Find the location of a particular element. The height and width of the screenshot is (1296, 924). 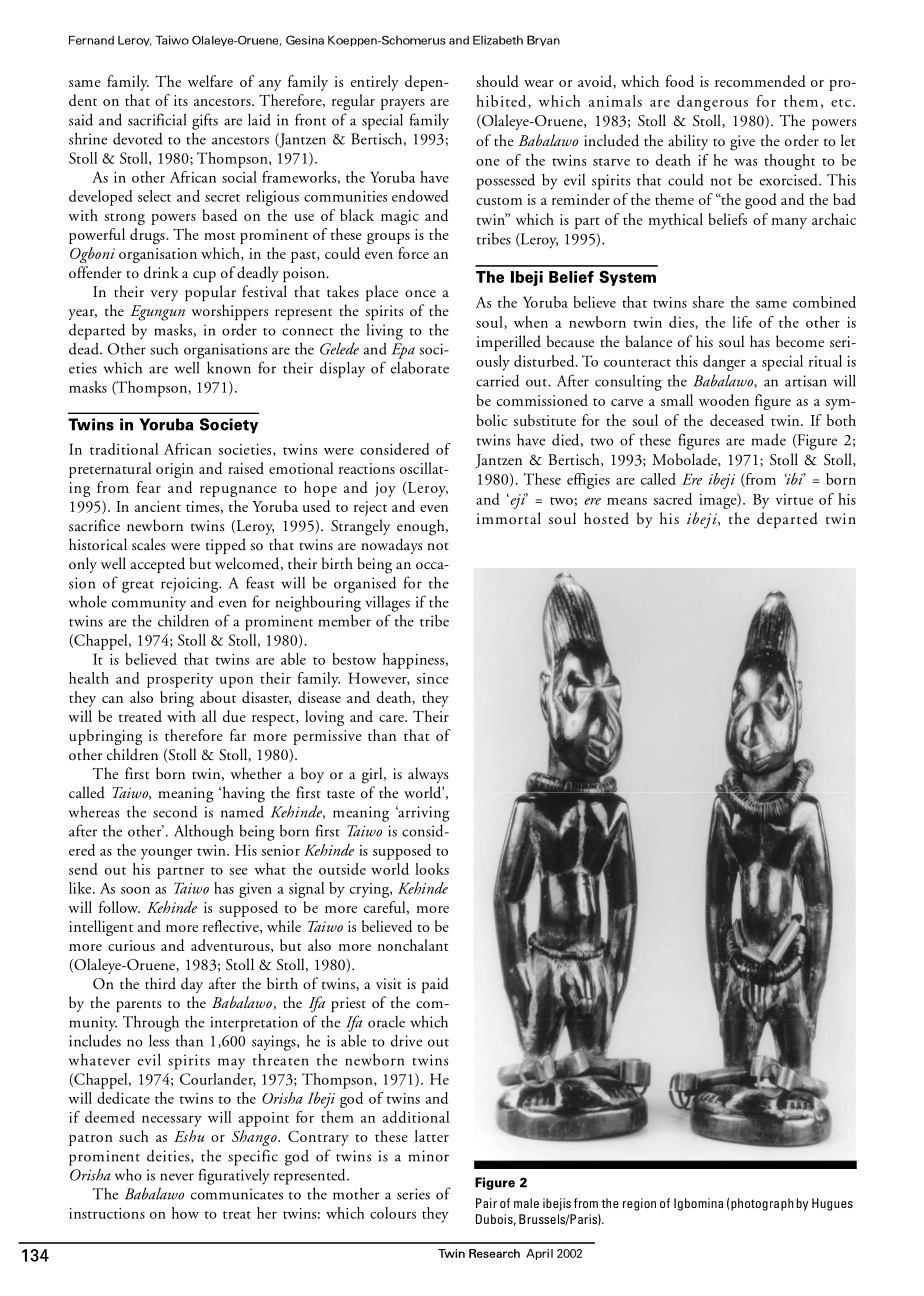

nonchalant is located at coordinates (413, 945).
